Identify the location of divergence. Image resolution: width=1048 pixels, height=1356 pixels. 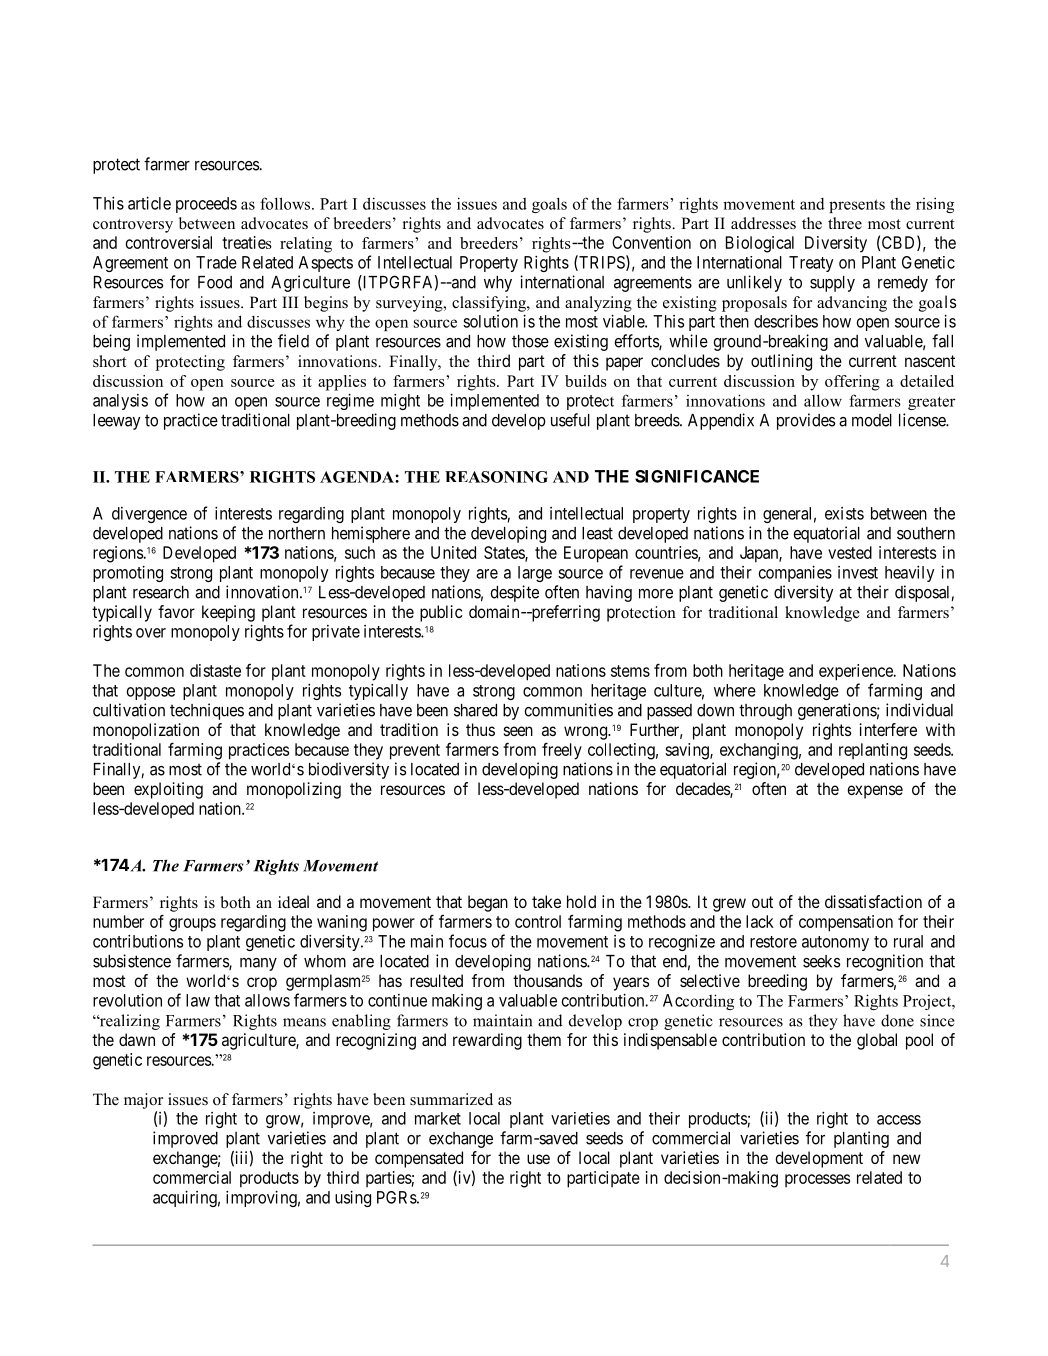
(149, 515).
